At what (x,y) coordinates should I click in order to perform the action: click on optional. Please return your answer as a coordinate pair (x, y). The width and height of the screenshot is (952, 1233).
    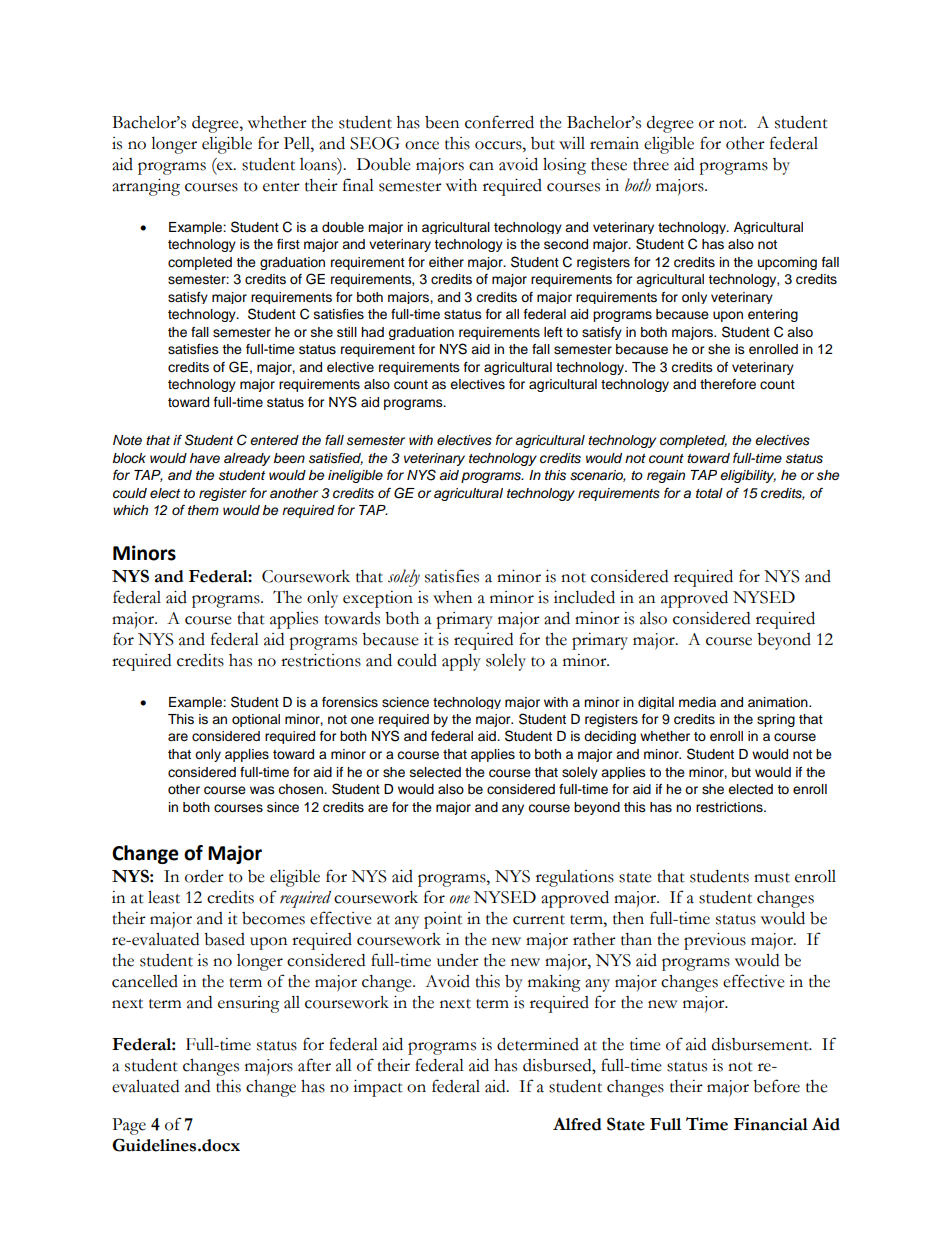
    Looking at the image, I should click on (256, 720).
